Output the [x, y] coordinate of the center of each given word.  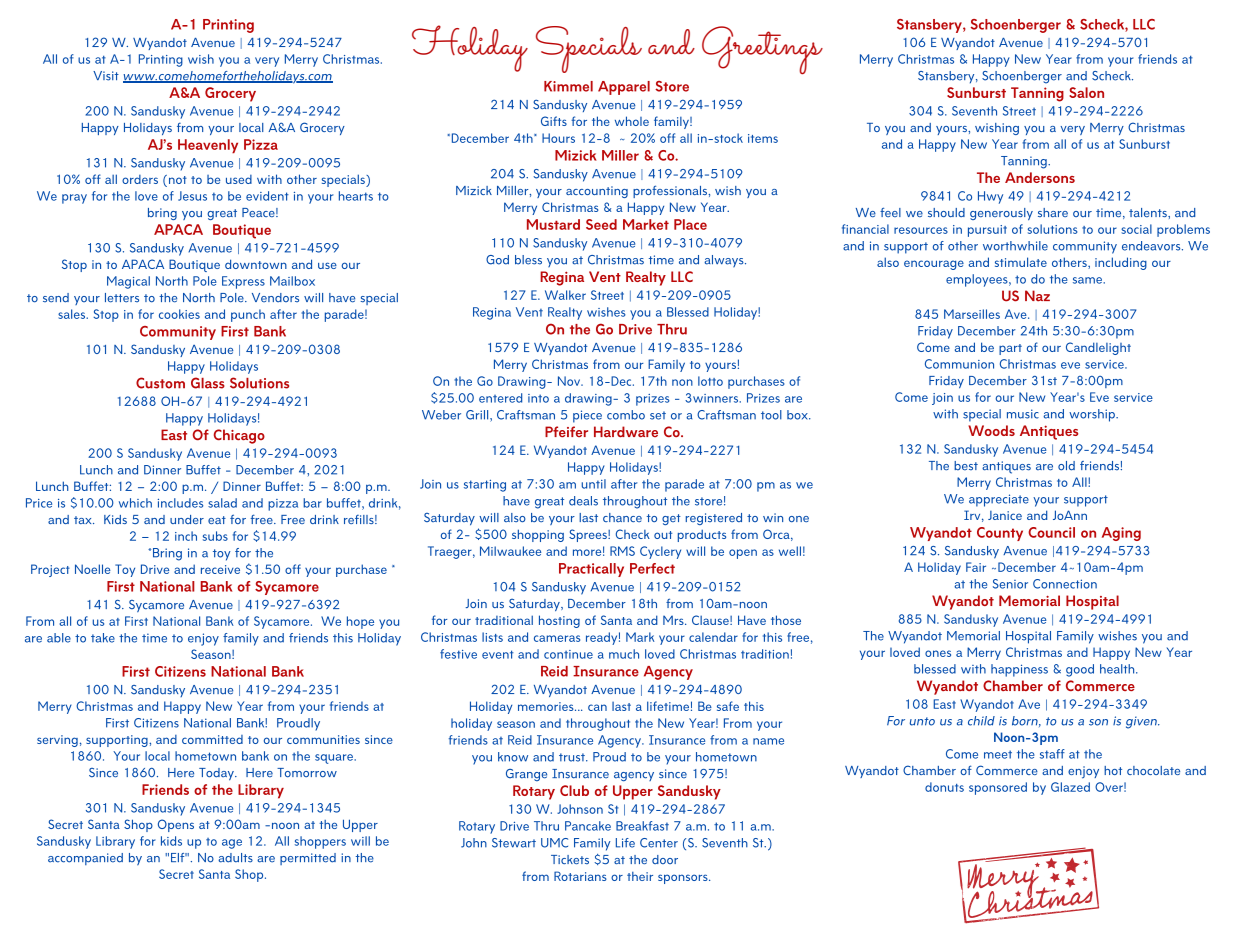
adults [235, 858]
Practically [591, 570]
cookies [179, 314]
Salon [1086, 92]
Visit [106, 76]
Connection [1065, 584]
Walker [565, 295]
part [1010, 349]
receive [220, 569]
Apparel [624, 88]
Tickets [570, 859]
